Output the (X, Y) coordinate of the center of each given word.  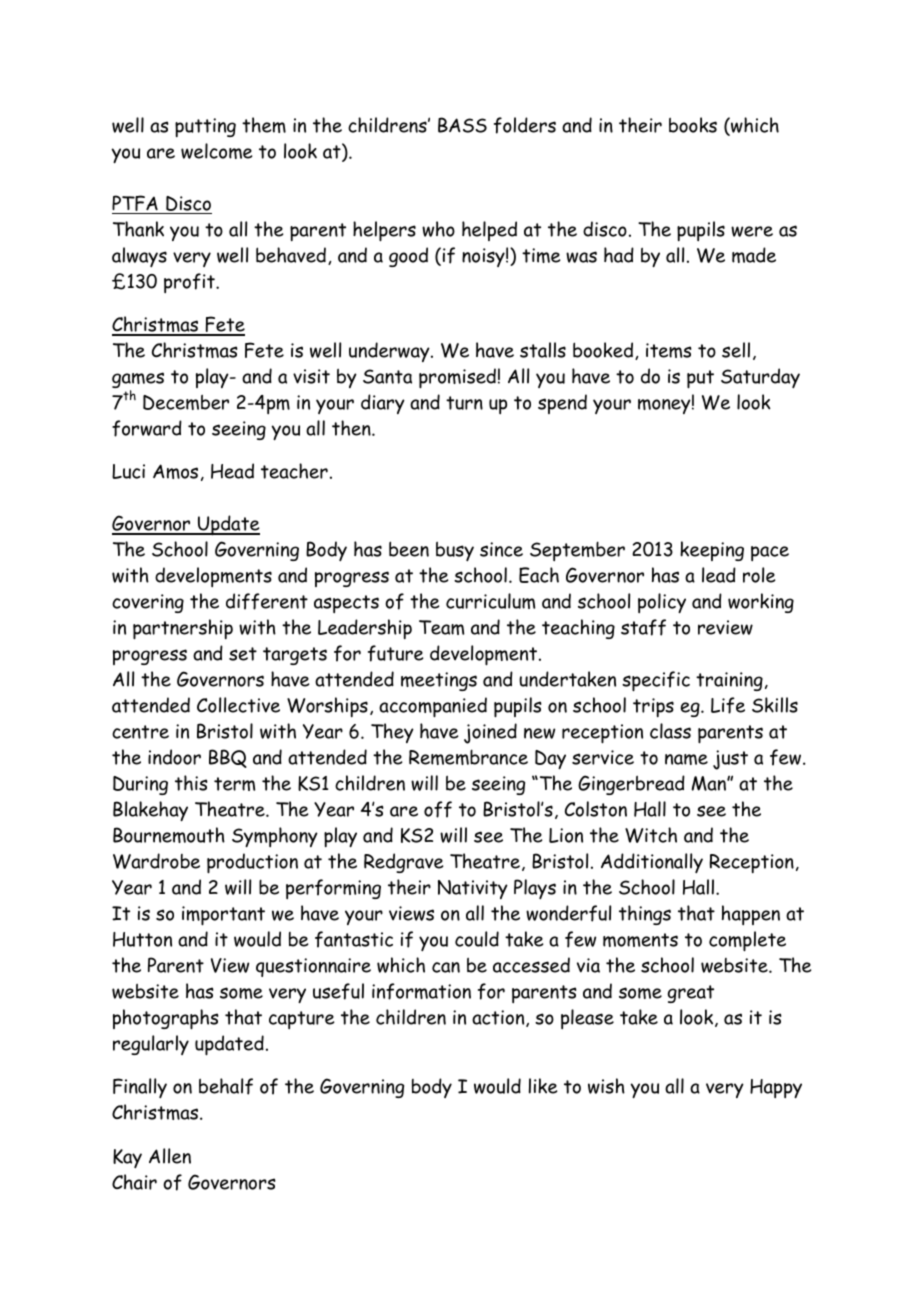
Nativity (473, 889)
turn (464, 403)
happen (751, 915)
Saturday (760, 378)
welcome (217, 151)
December (186, 402)
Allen (170, 1156)
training (729, 681)
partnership (183, 629)
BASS (462, 125)
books (693, 125)
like (543, 1086)
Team (441, 627)
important (223, 916)
